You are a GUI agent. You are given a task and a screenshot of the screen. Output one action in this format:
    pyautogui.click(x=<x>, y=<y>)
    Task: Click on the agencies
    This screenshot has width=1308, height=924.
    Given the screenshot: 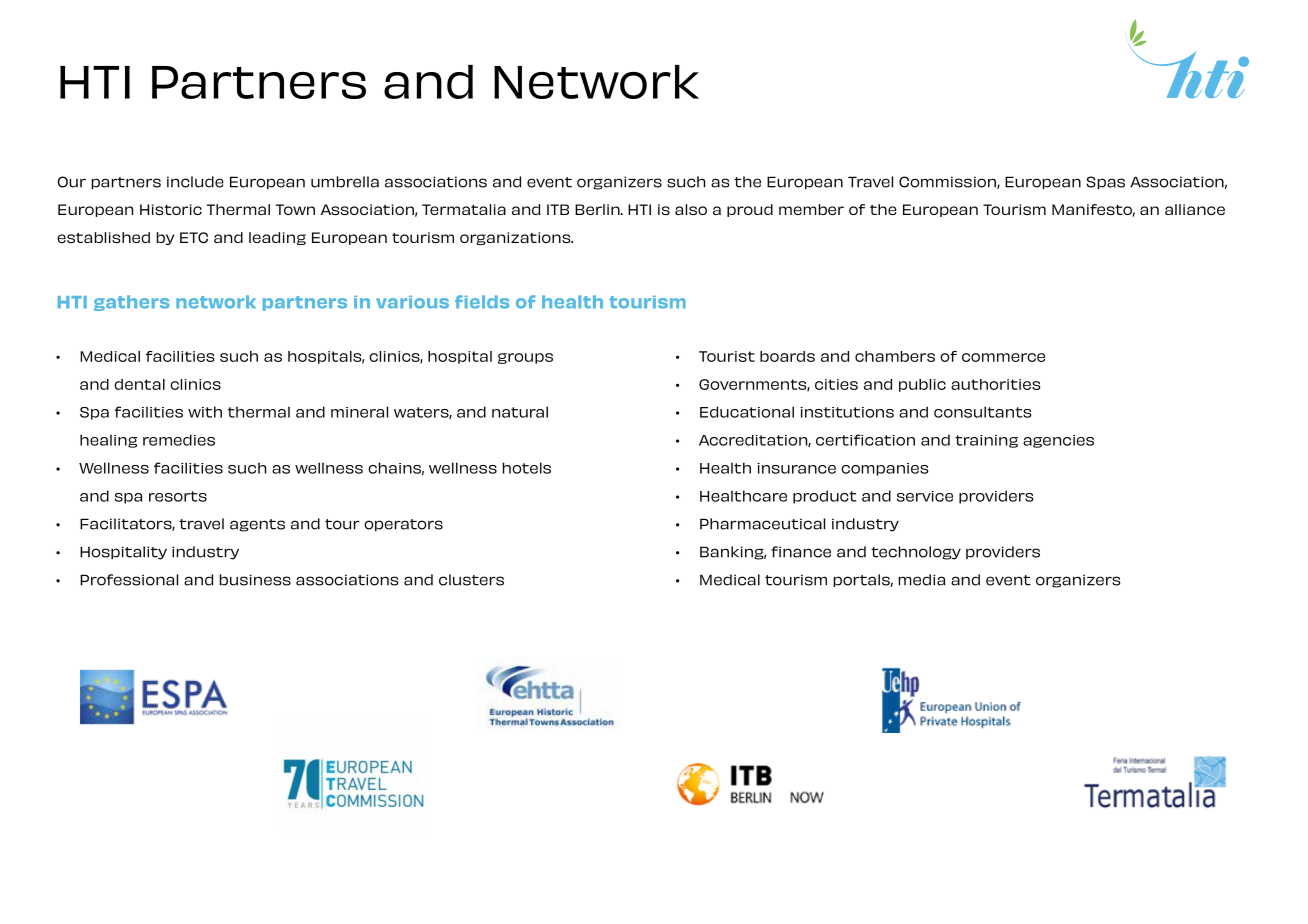 What is the action you would take?
    pyautogui.click(x=1058, y=441)
